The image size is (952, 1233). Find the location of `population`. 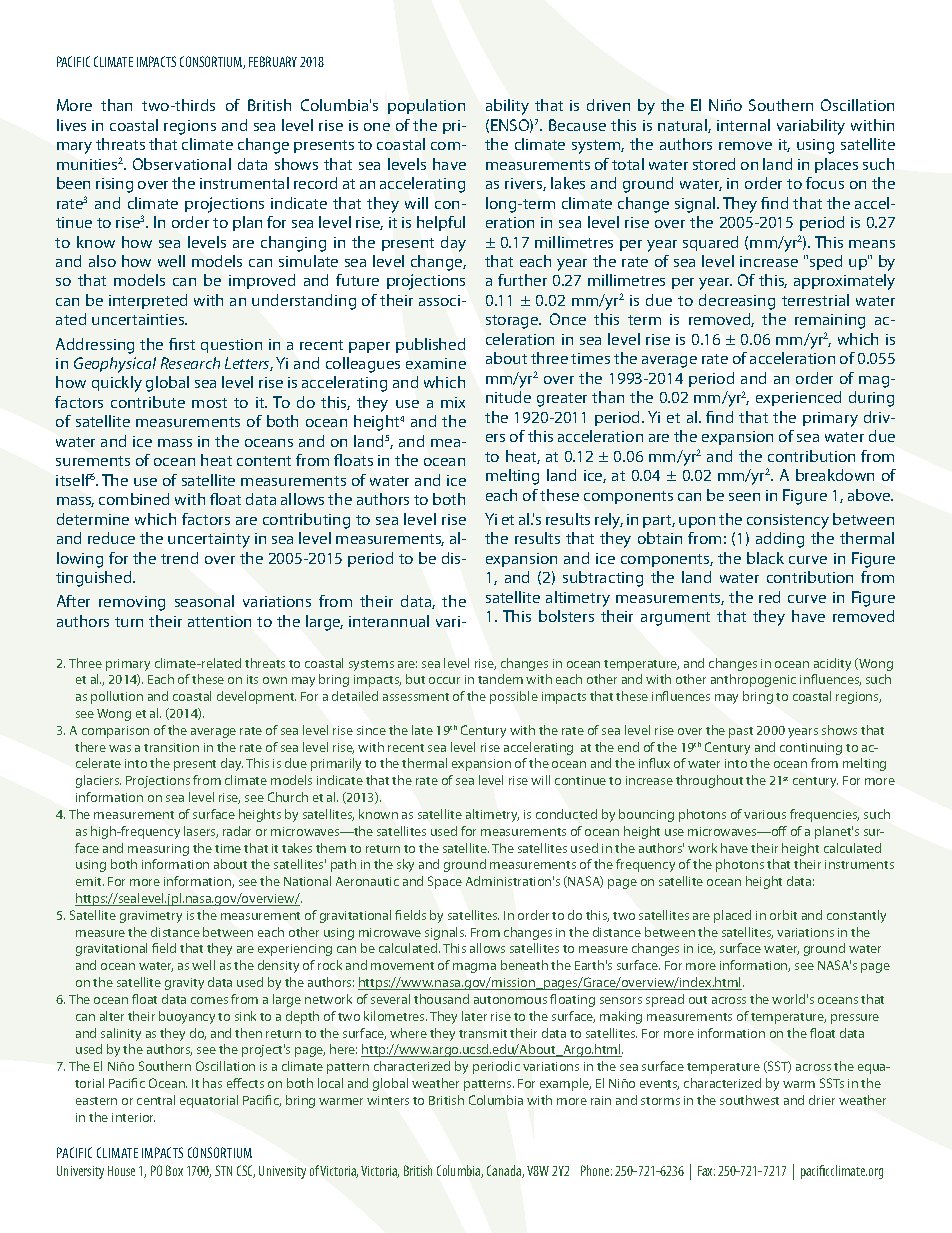

population is located at coordinates (426, 106).
